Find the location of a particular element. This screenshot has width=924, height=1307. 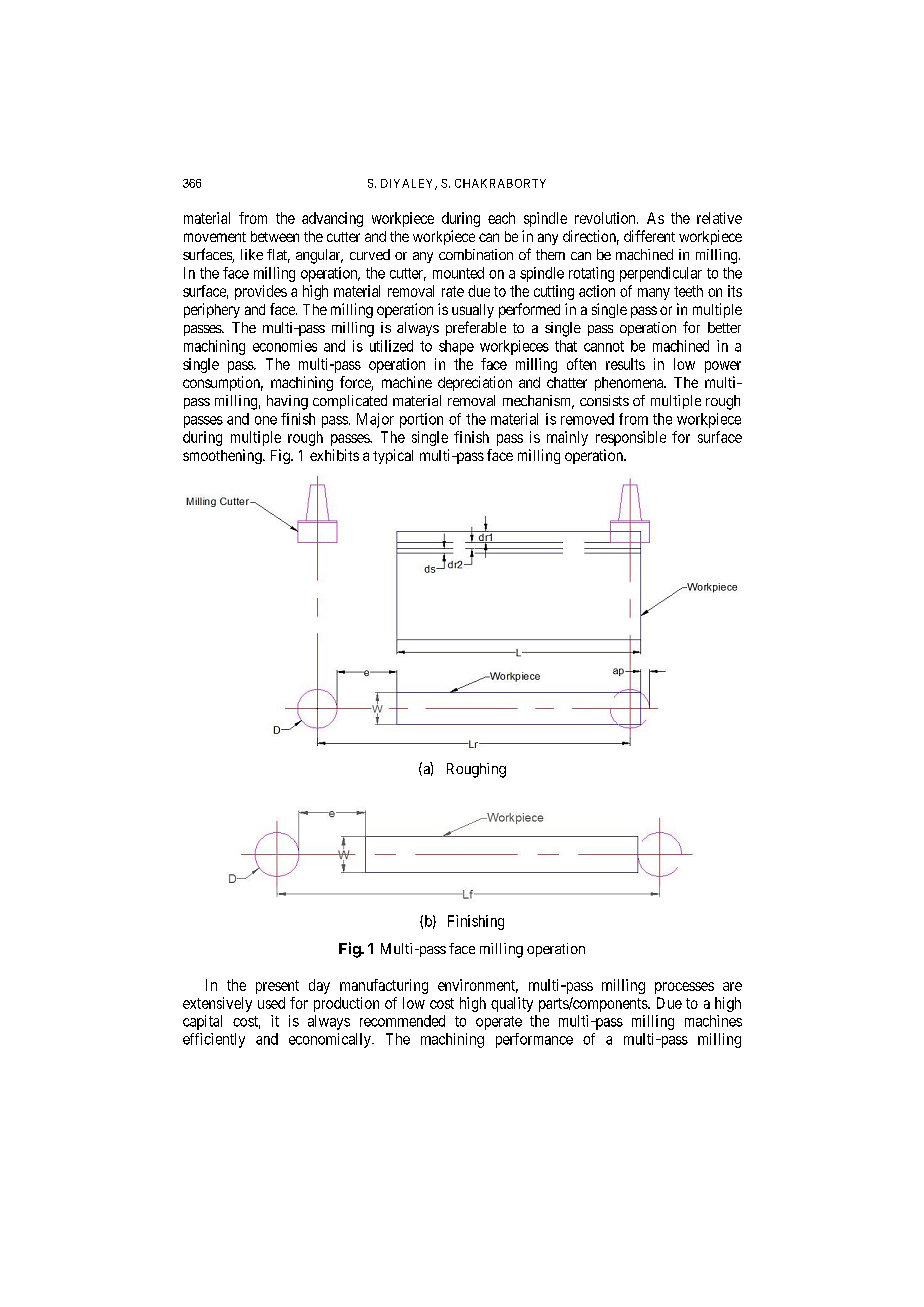

responsible is located at coordinates (631, 438).
